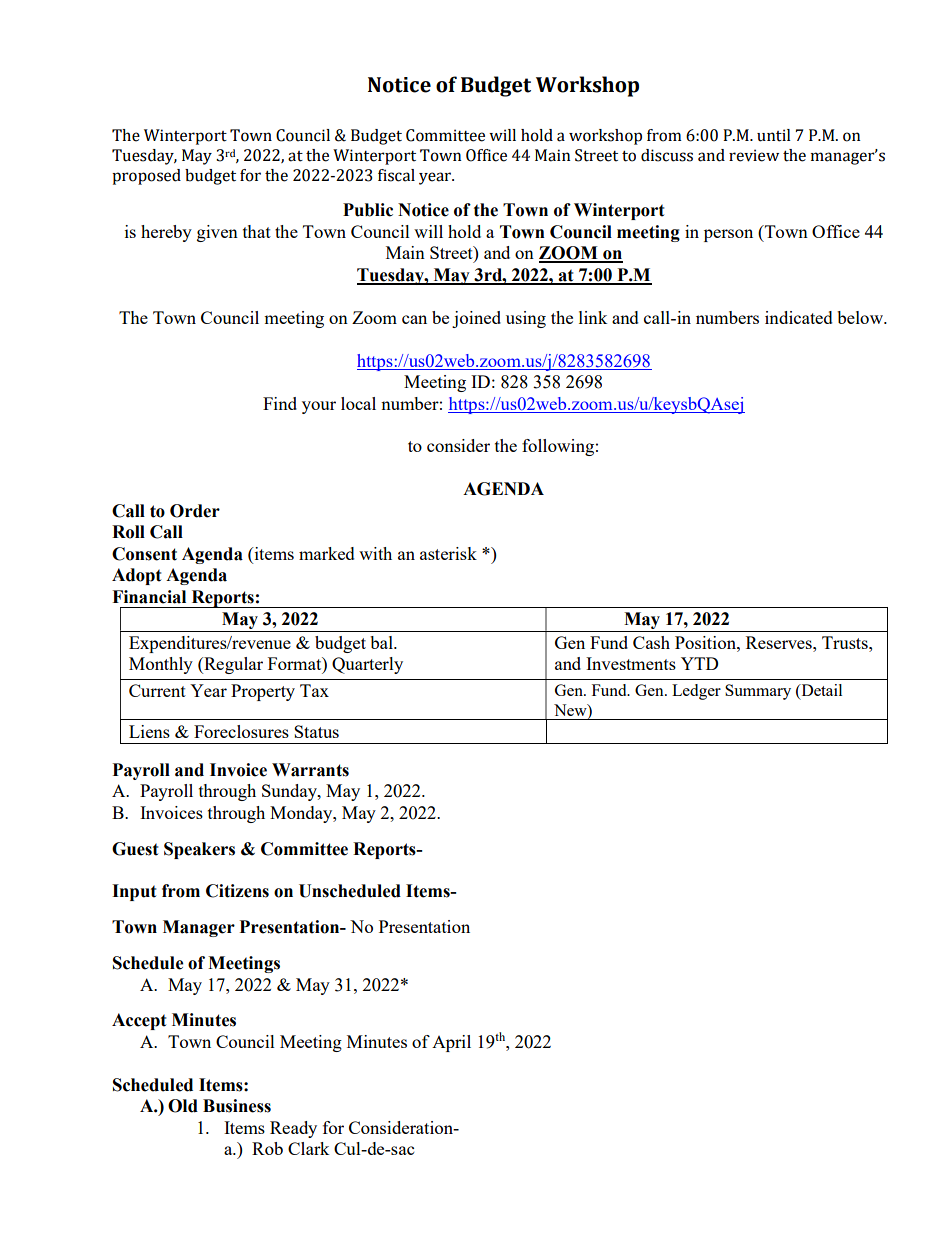  I want to click on fiscal, so click(396, 175).
